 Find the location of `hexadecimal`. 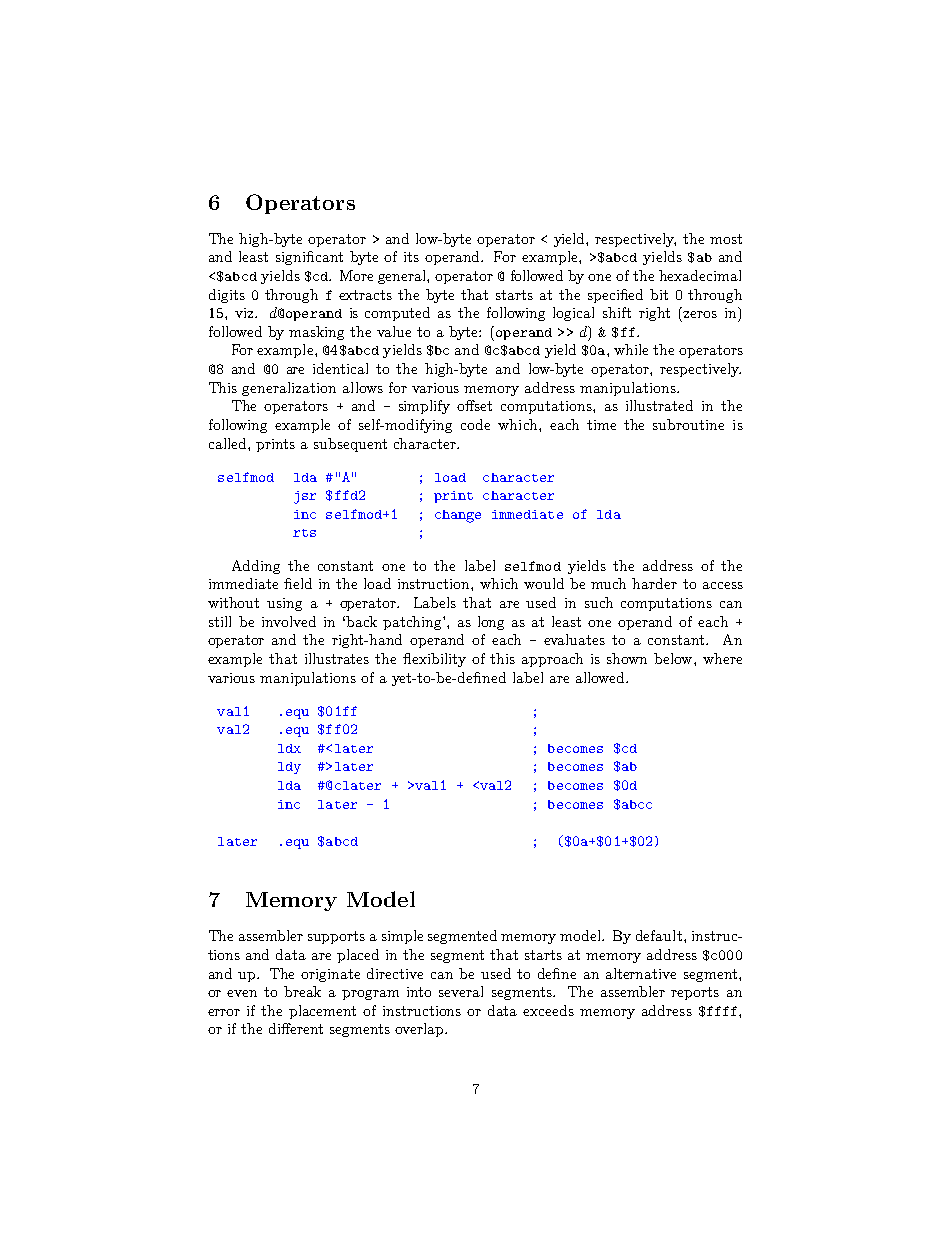

hexadecimal is located at coordinates (700, 275).
